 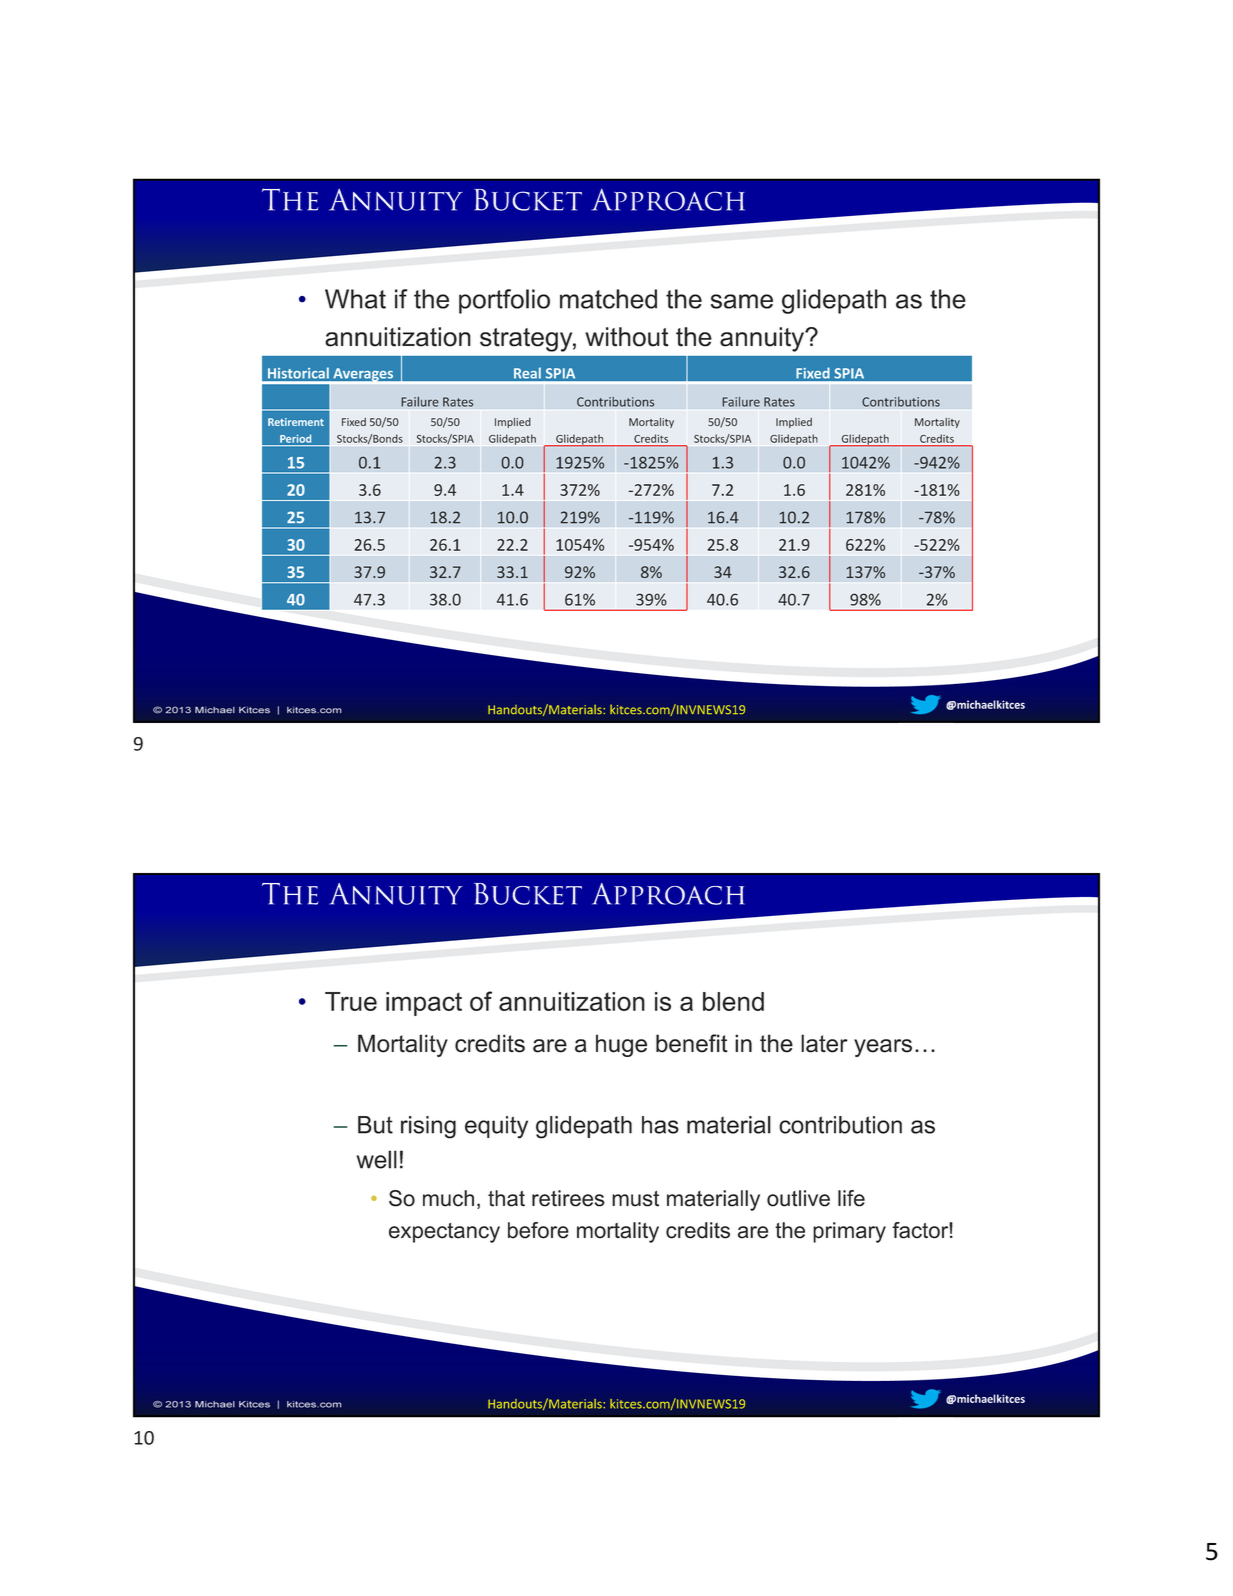 I want to click on blend, so click(x=733, y=1001).
